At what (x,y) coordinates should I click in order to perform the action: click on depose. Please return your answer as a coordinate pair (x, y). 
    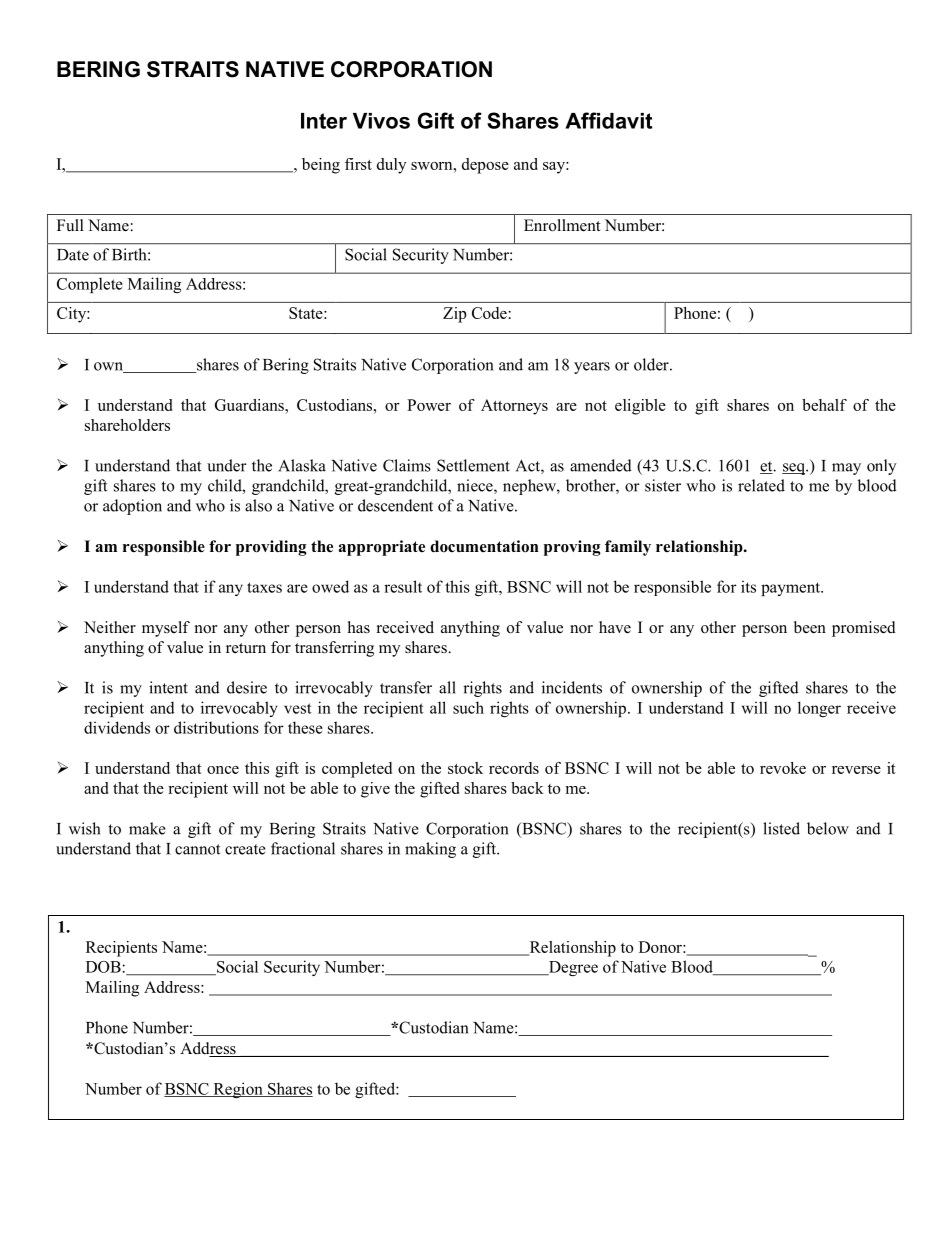
    Looking at the image, I should click on (485, 166).
